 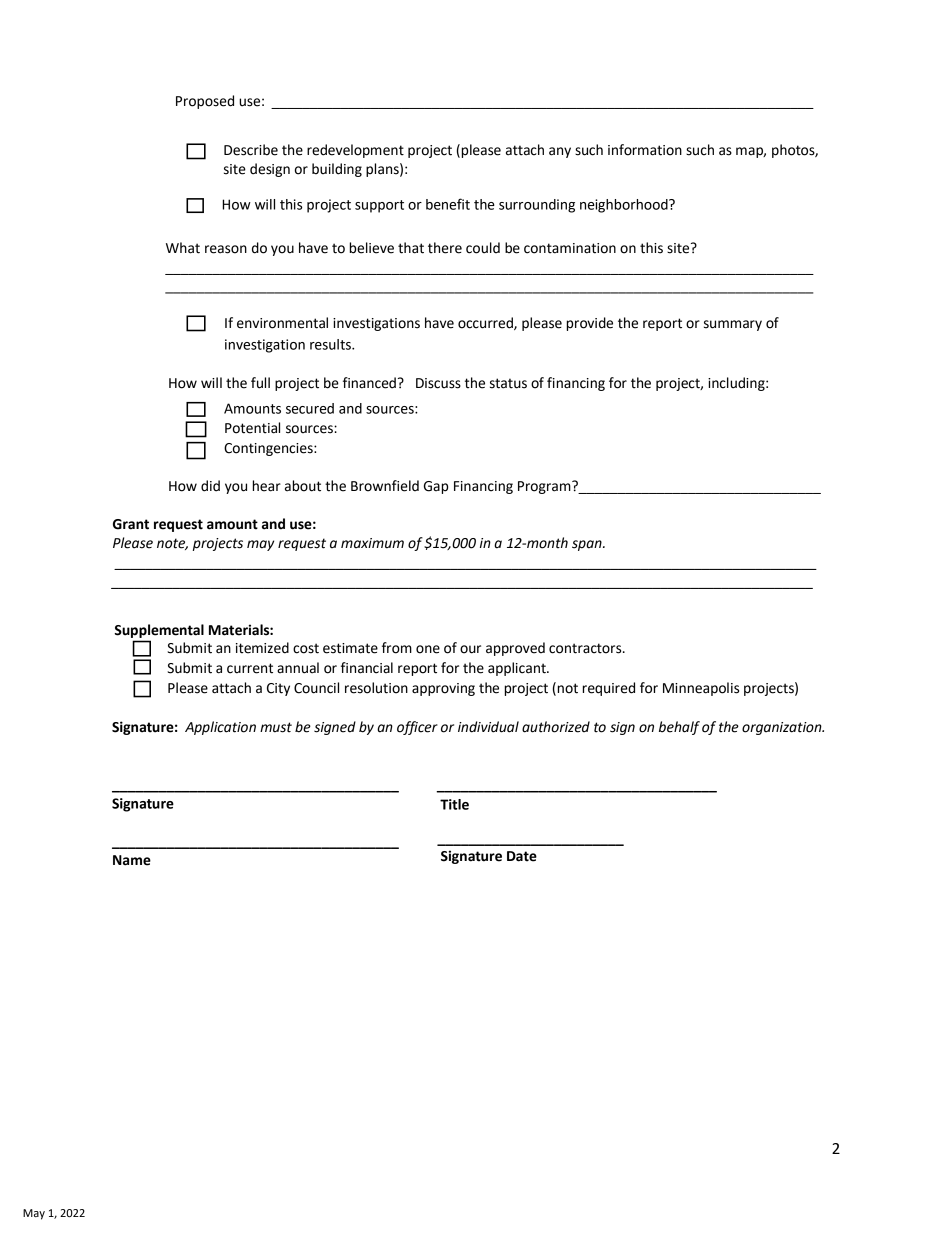 What do you see at coordinates (282, 323) in the screenshot?
I see `environmental` at bounding box center [282, 323].
